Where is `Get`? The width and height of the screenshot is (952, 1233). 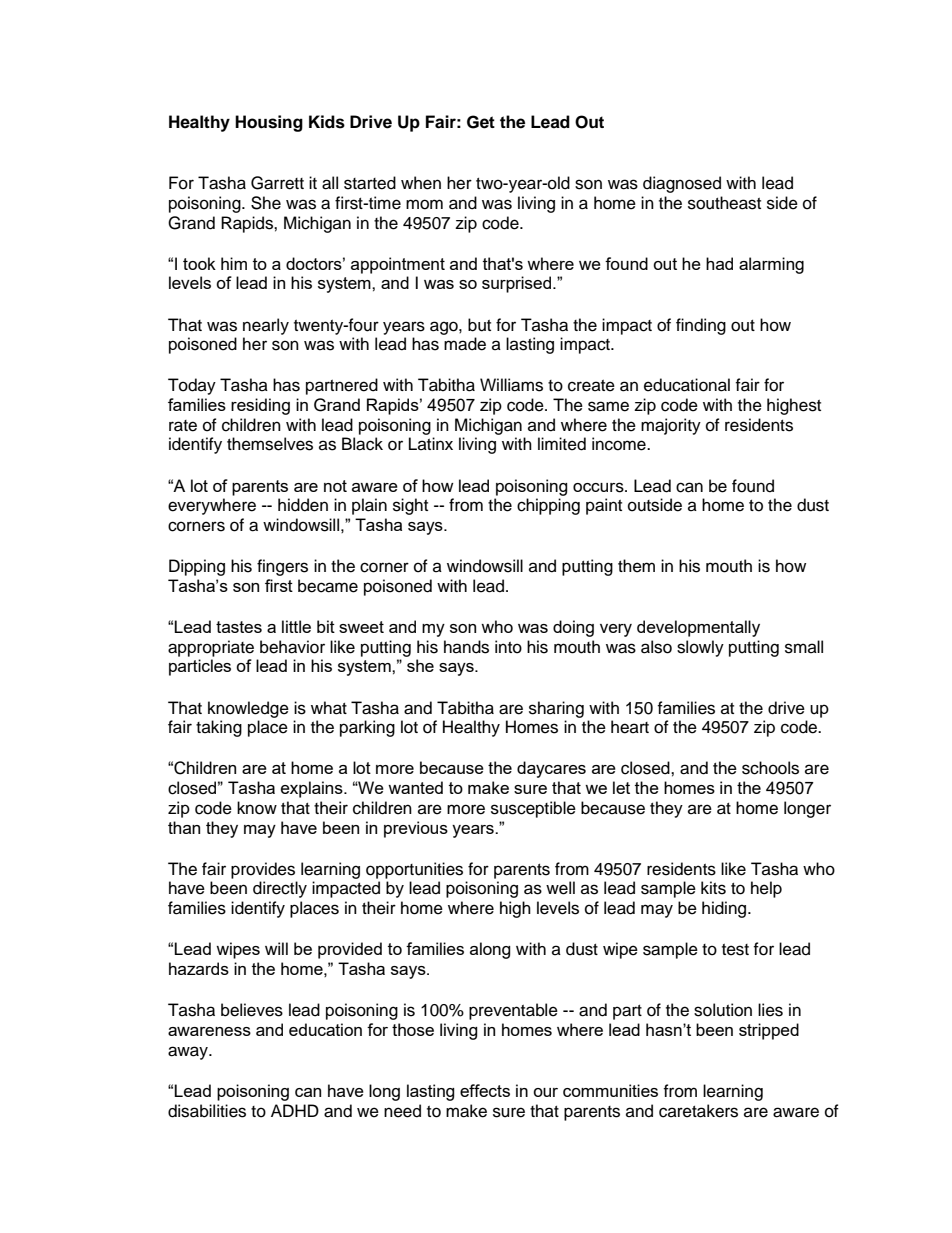
Get is located at coordinates (481, 122).
